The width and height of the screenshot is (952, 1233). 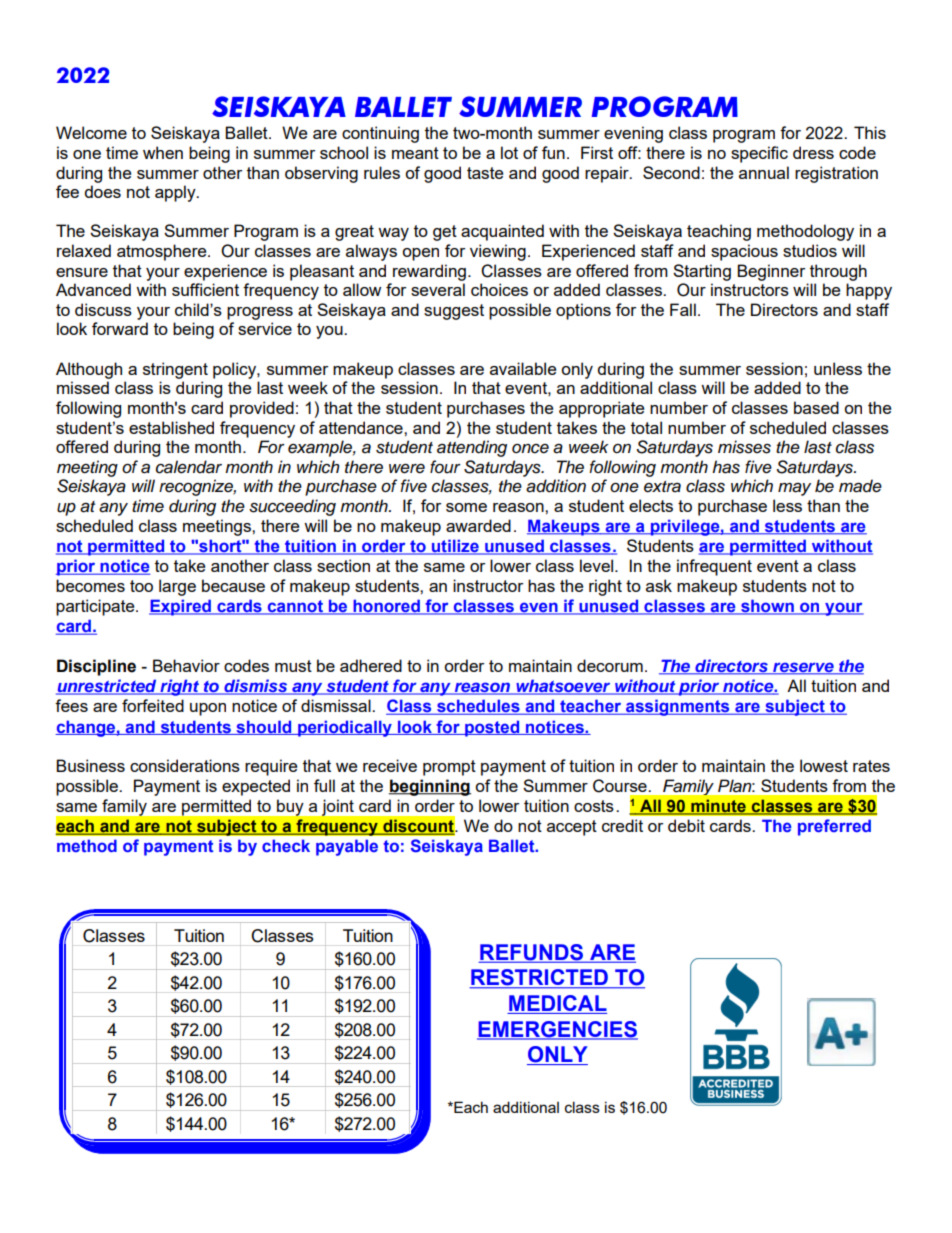 What do you see at coordinates (759, 154) in the screenshot?
I see `specific` at bounding box center [759, 154].
